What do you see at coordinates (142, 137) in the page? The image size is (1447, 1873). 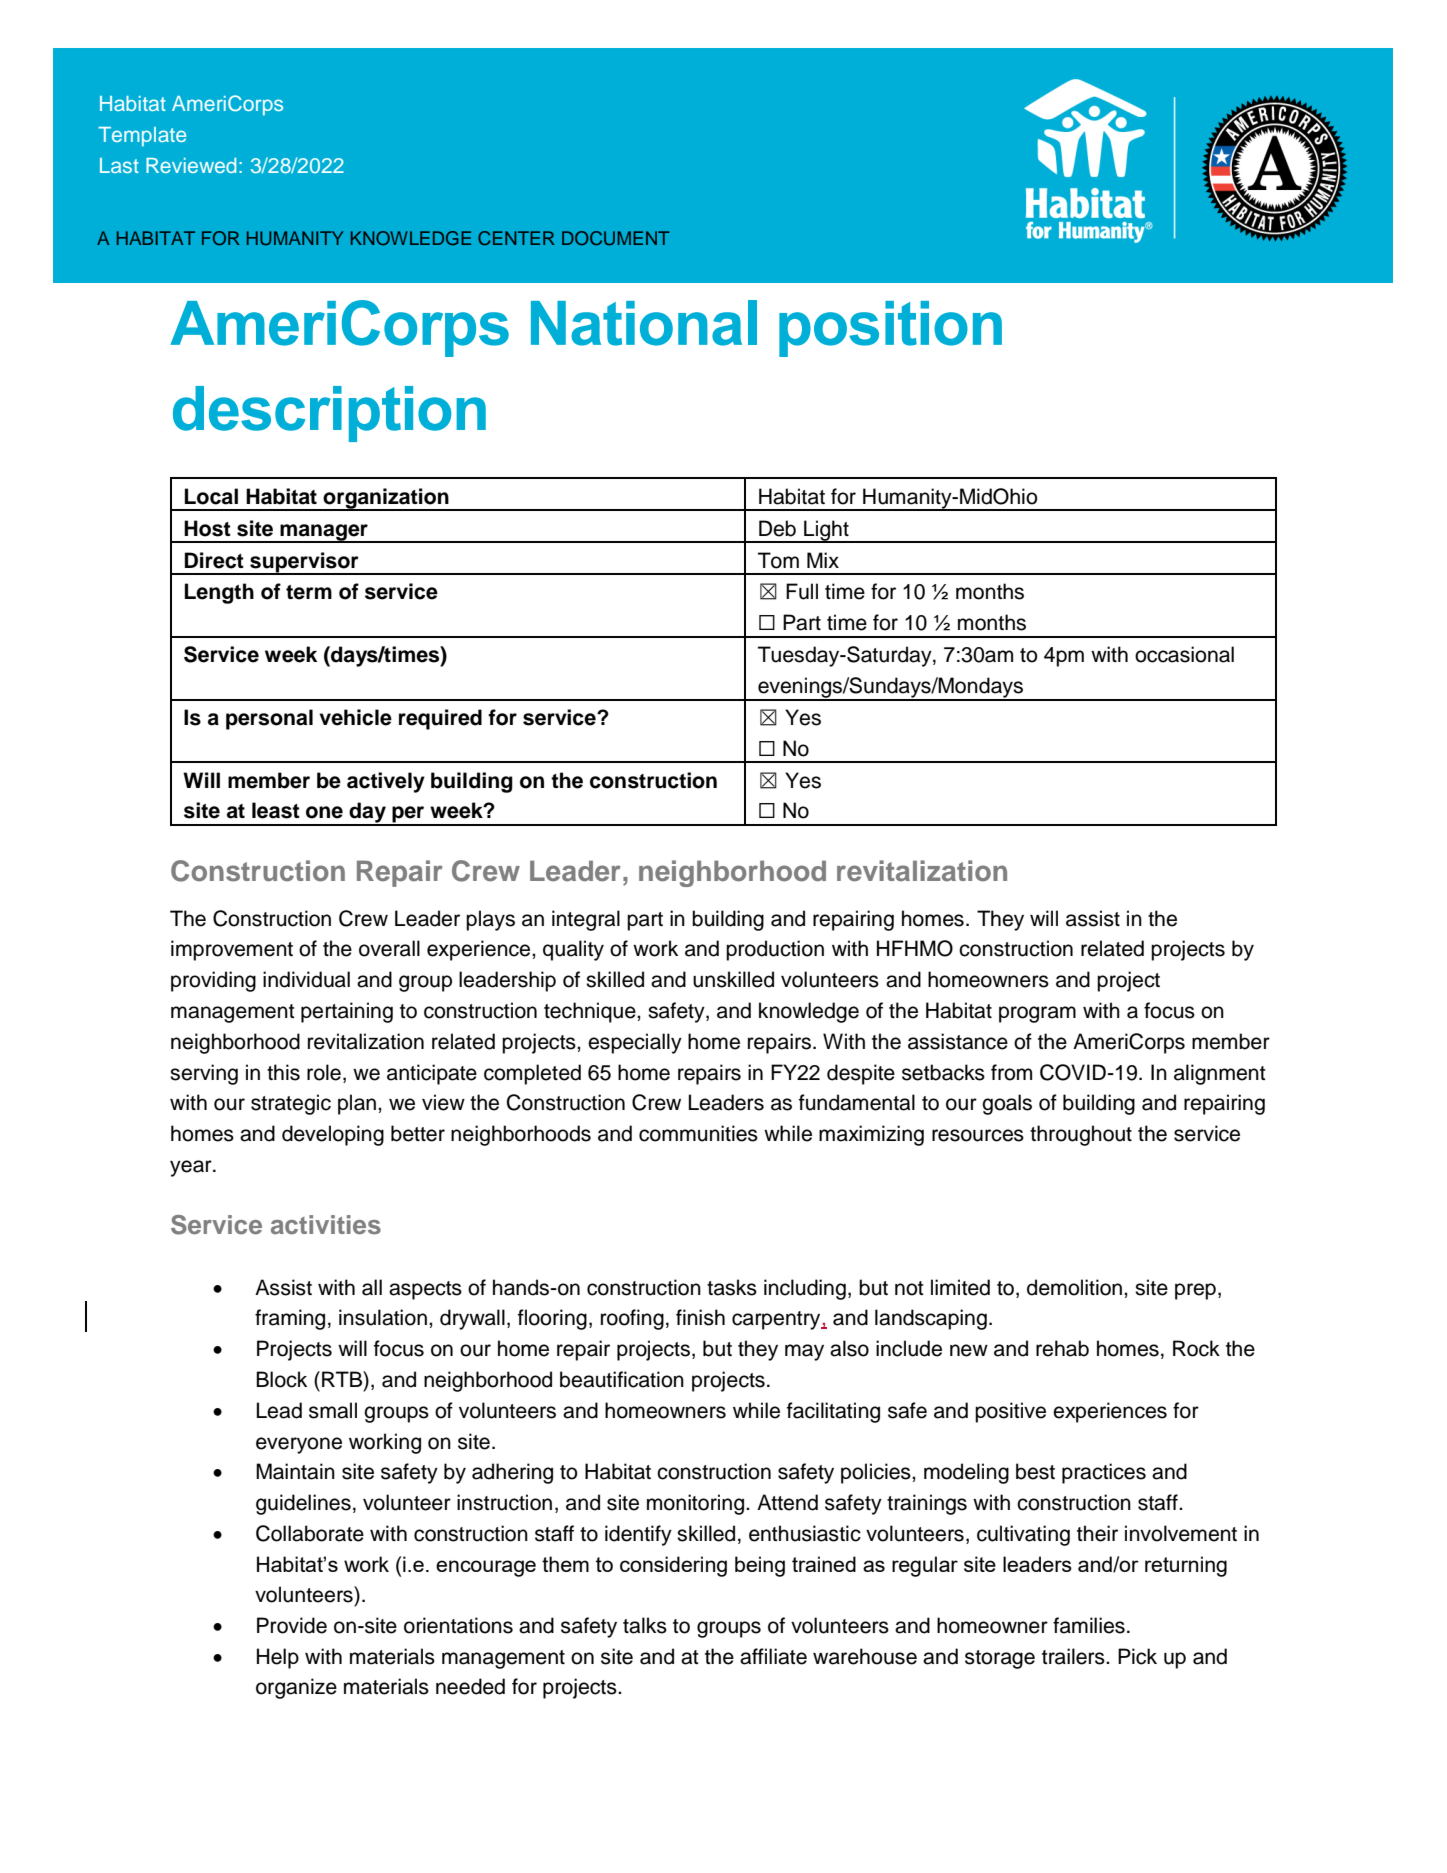 I see `Template` at bounding box center [142, 137].
